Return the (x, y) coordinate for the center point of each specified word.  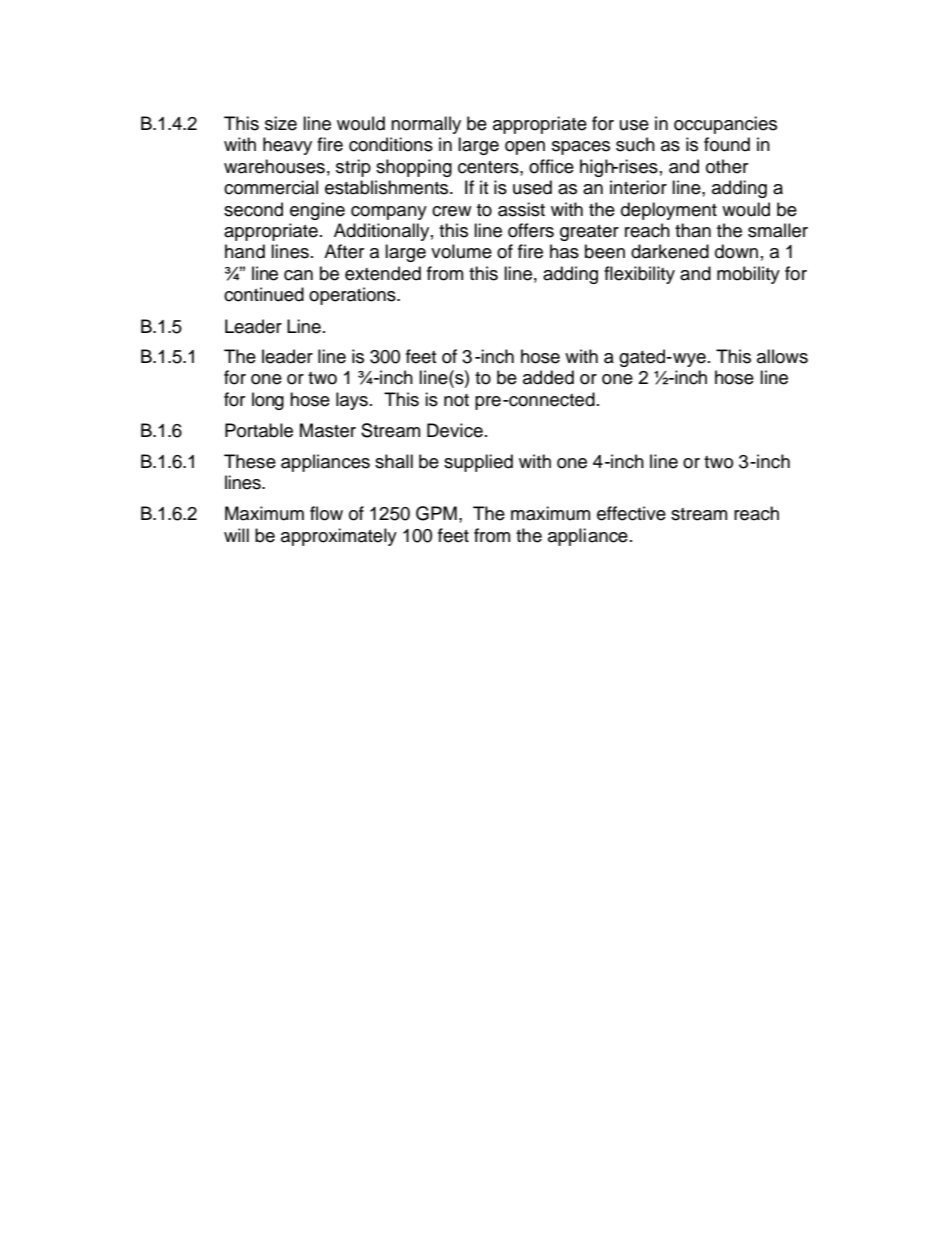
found (727, 144)
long (268, 401)
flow (326, 513)
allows (782, 356)
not (456, 400)
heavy (287, 146)
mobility (748, 275)
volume (461, 251)
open (525, 148)
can (298, 275)
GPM (436, 513)
